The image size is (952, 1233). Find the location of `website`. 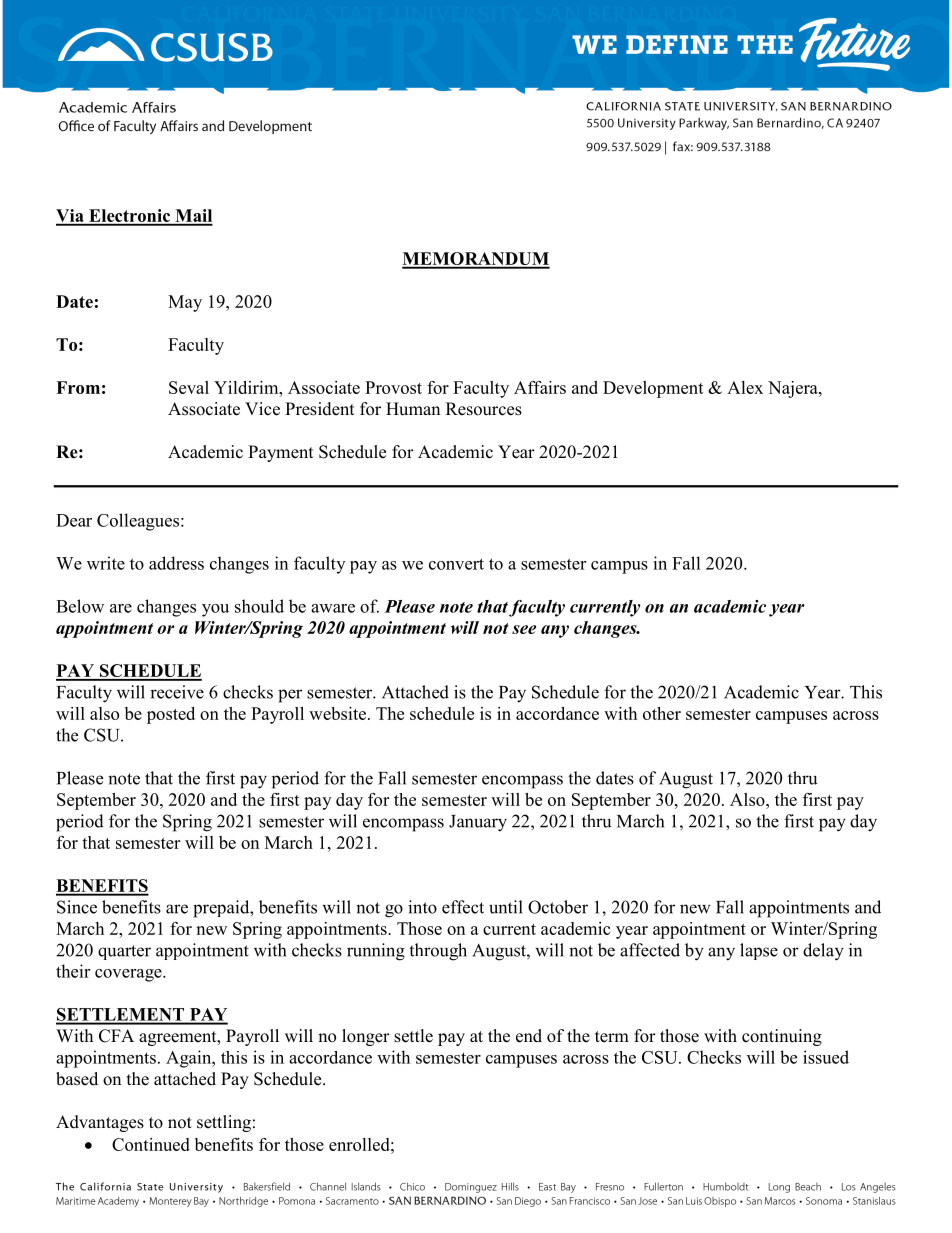

website is located at coordinates (337, 713).
